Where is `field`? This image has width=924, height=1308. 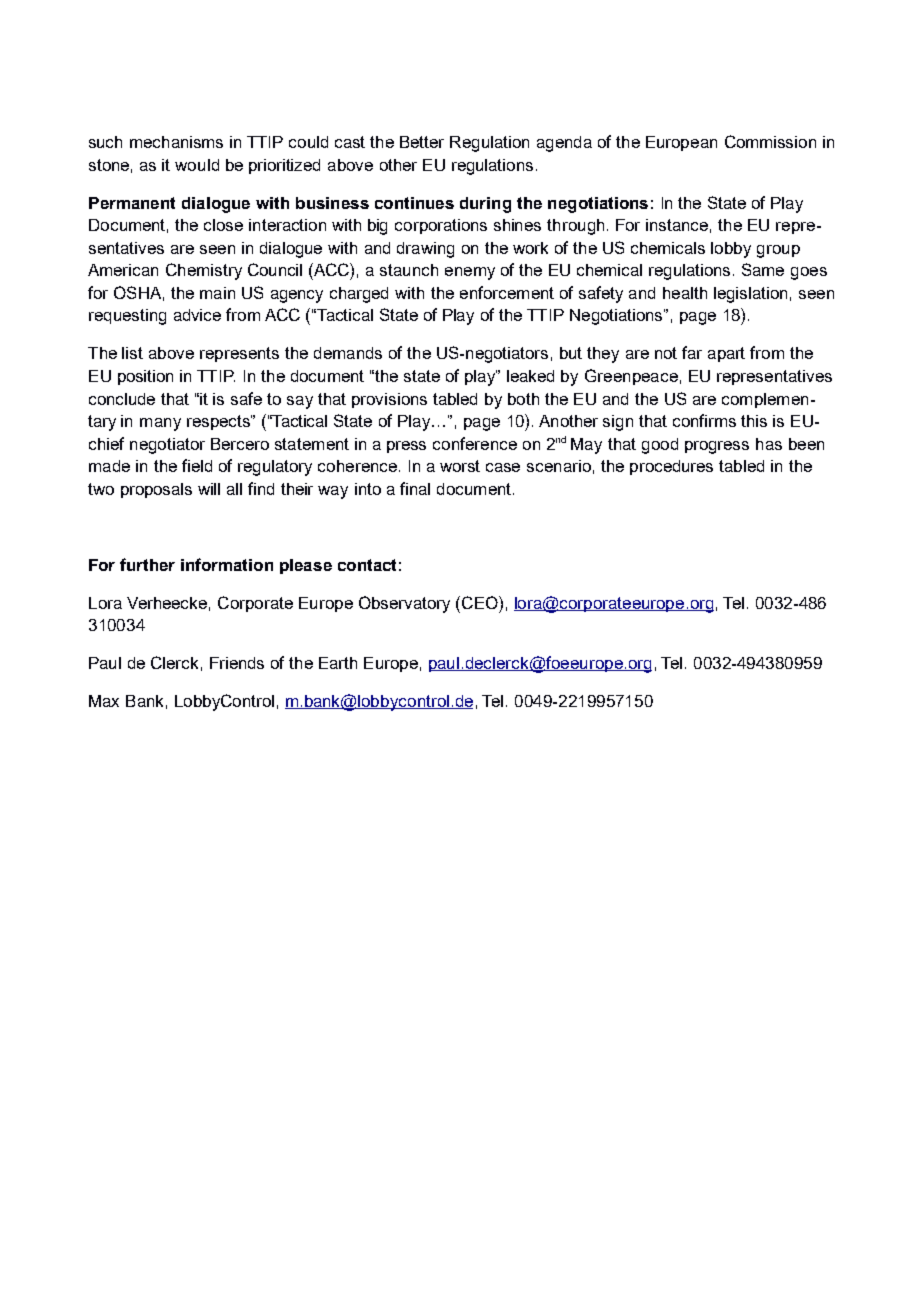 field is located at coordinates (197, 465).
